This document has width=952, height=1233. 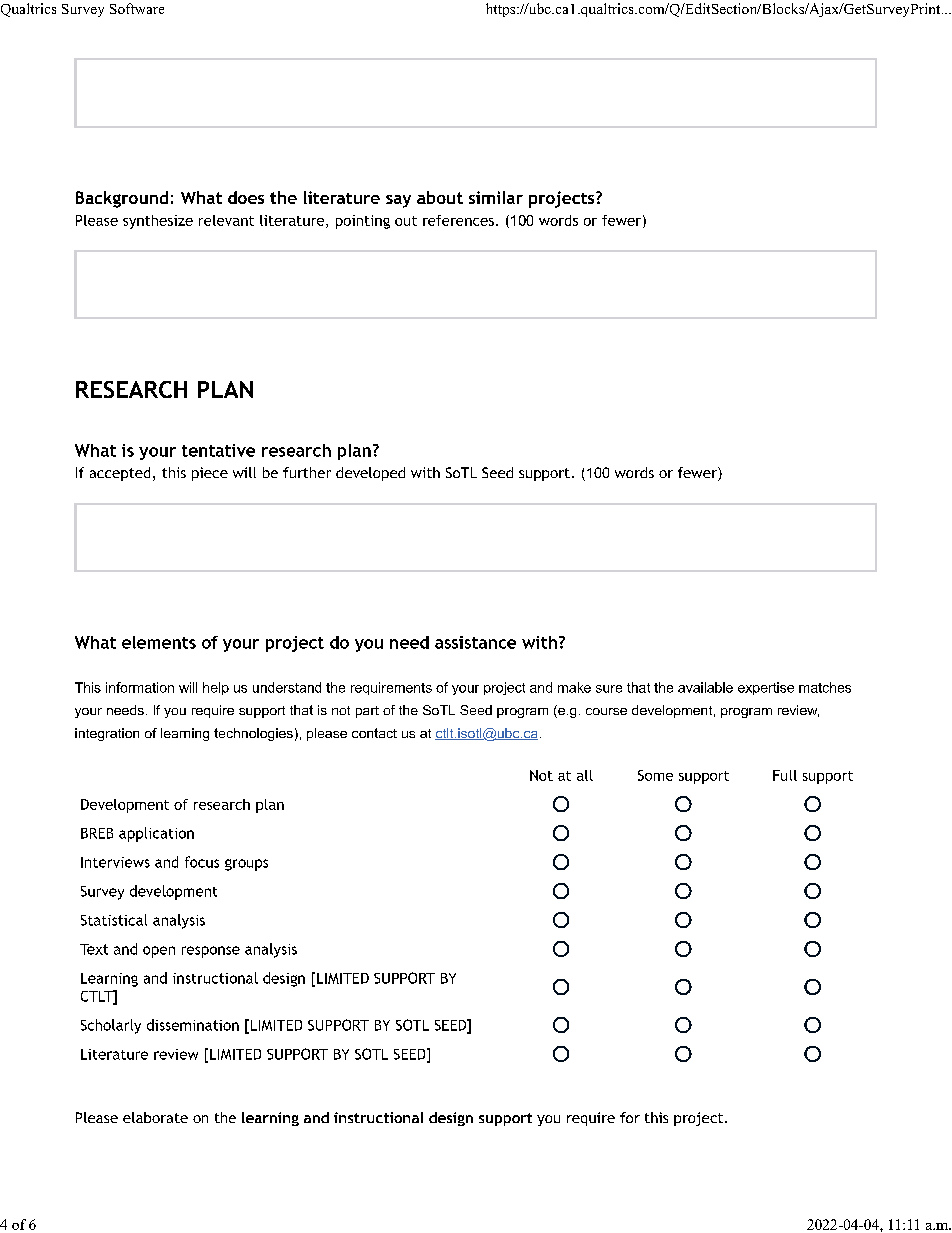 I want to click on Software, so click(x=137, y=8).
